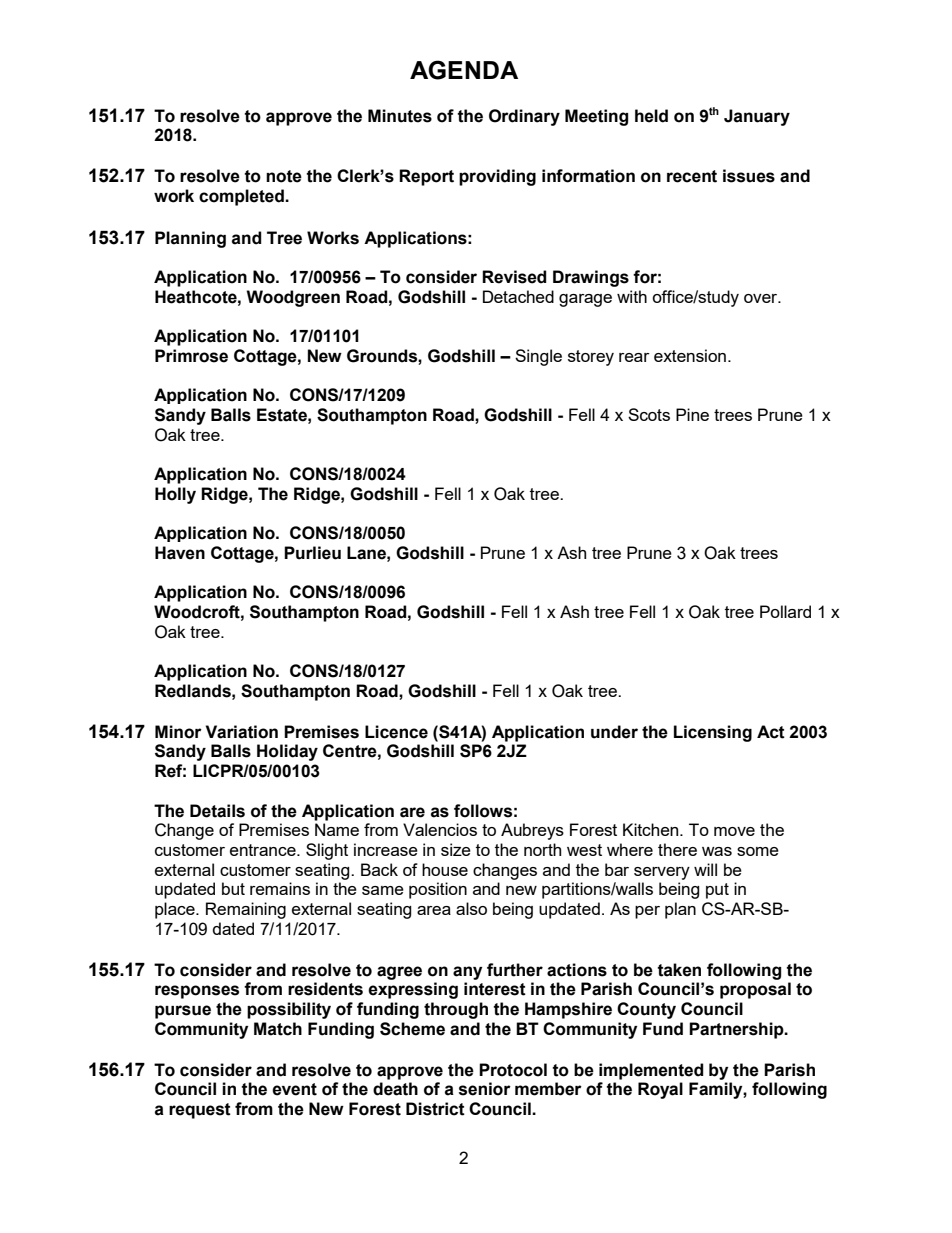 This screenshot has height=1233, width=952. I want to click on Licensing, so click(713, 733).
